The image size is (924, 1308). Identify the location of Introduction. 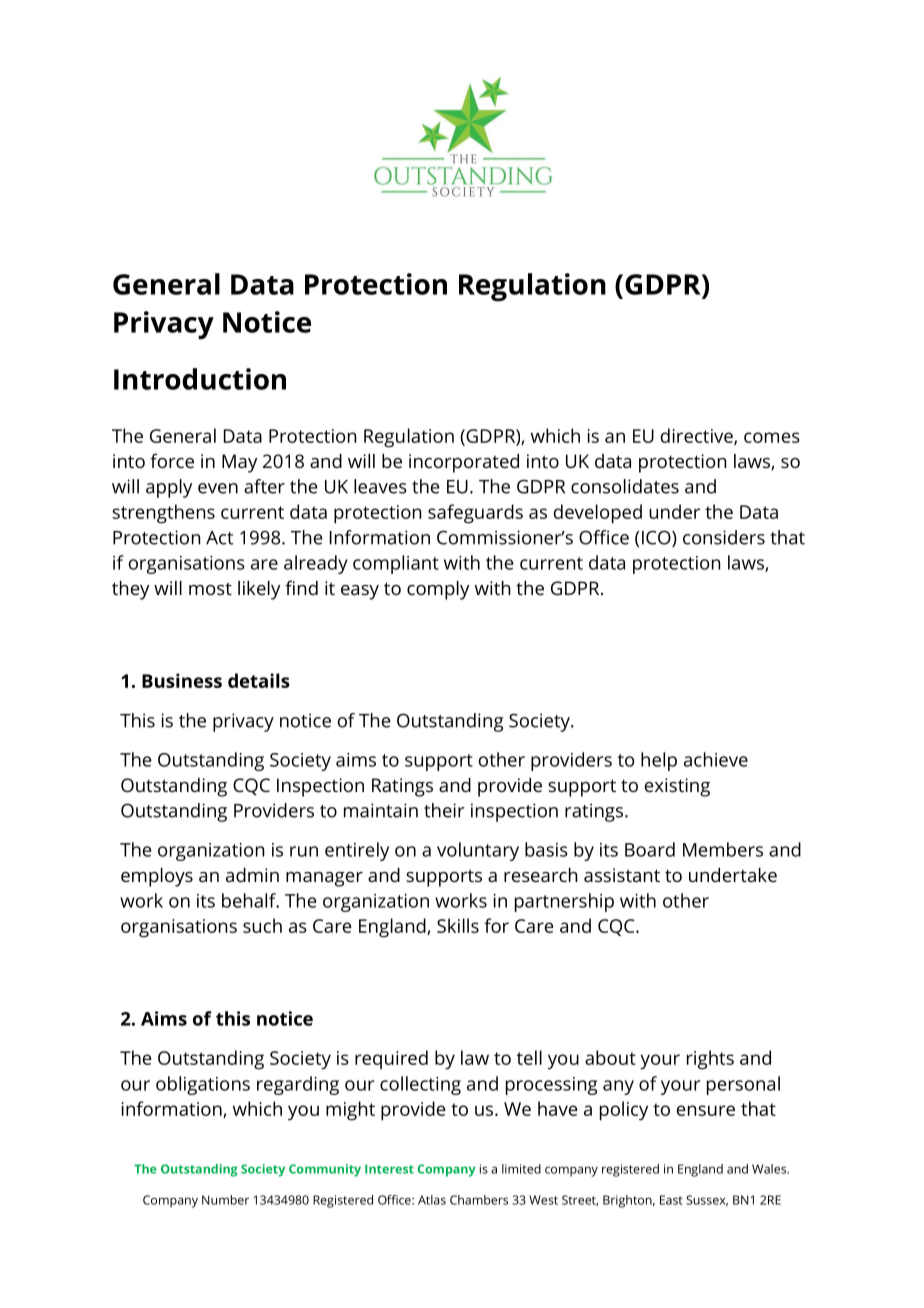
(200, 379).
